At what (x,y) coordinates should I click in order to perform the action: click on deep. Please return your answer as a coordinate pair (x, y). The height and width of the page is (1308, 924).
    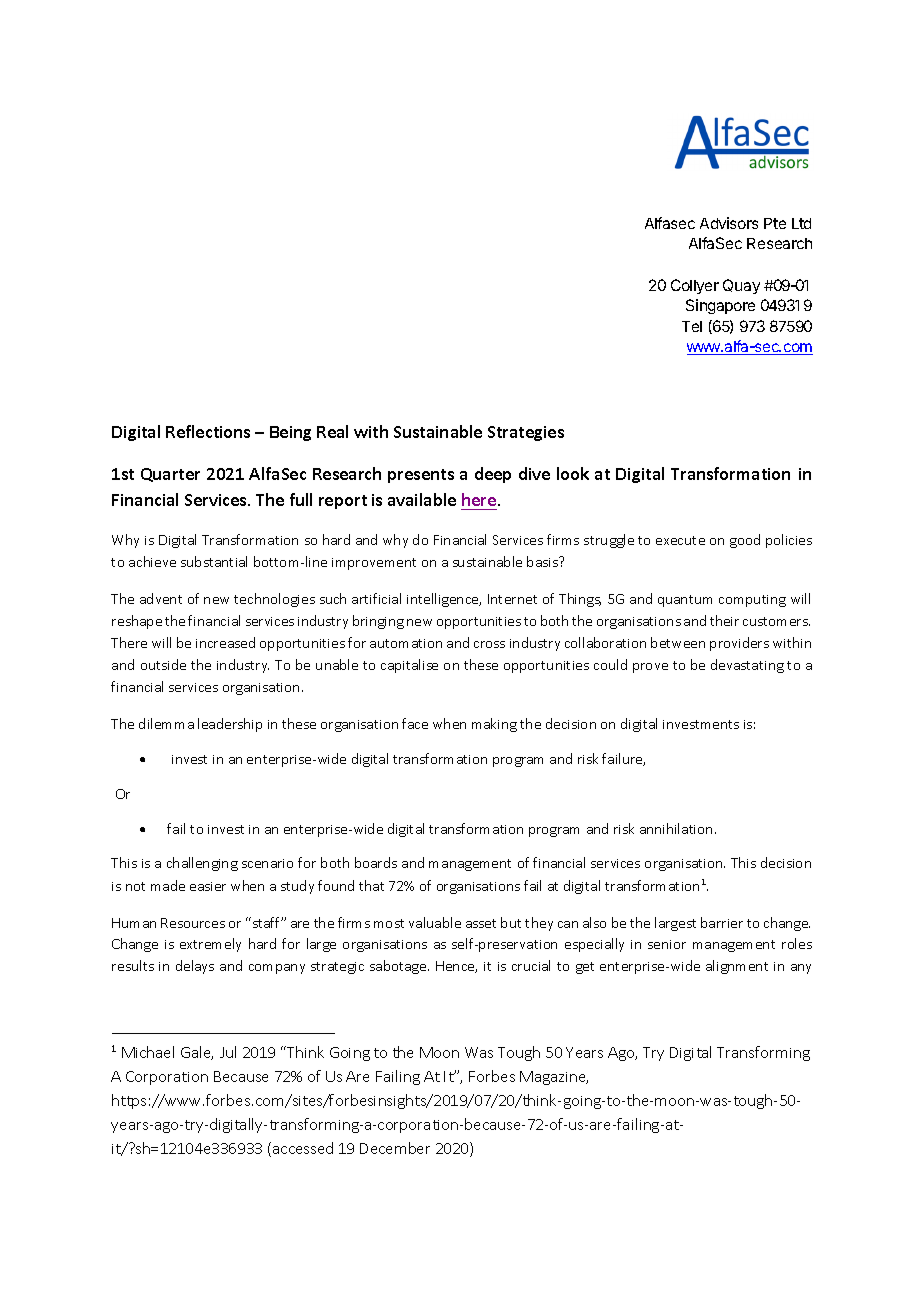
    Looking at the image, I should click on (493, 475).
